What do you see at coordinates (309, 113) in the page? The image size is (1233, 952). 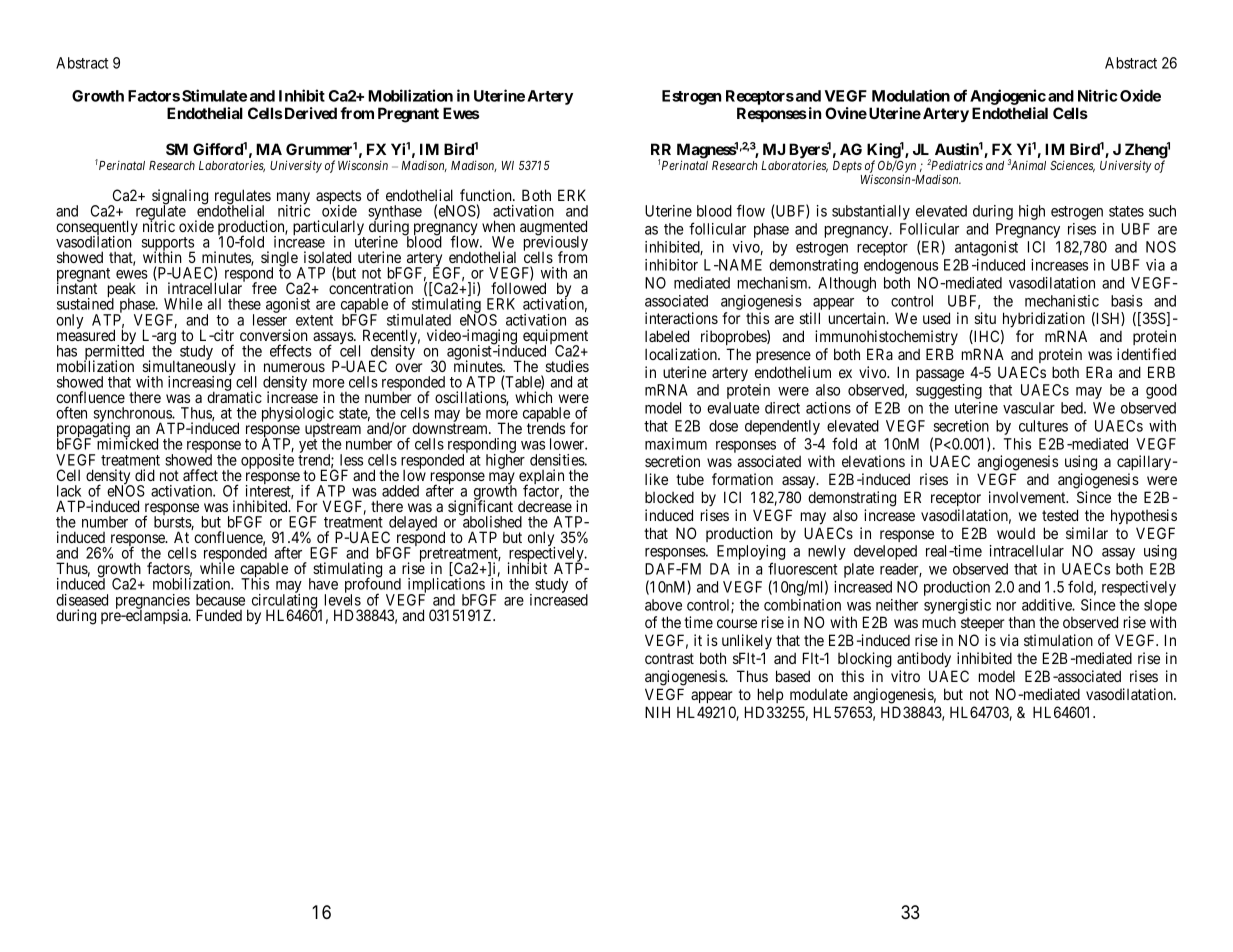 I see `Derived` at bounding box center [309, 113].
